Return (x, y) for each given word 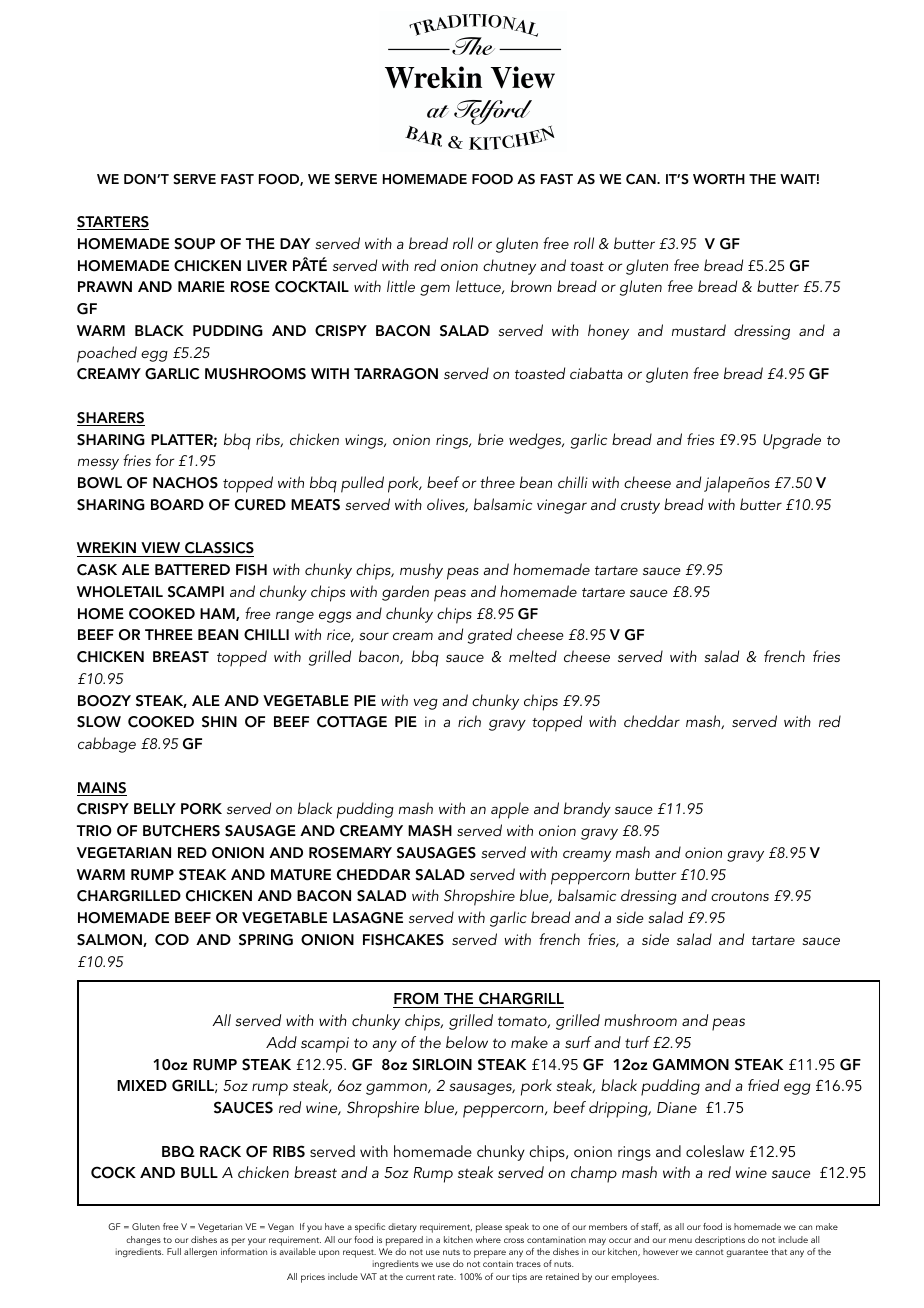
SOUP (194, 244)
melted (533, 656)
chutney (509, 267)
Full (174, 1251)
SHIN (219, 722)
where (488, 1239)
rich (469, 721)
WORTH (719, 179)
